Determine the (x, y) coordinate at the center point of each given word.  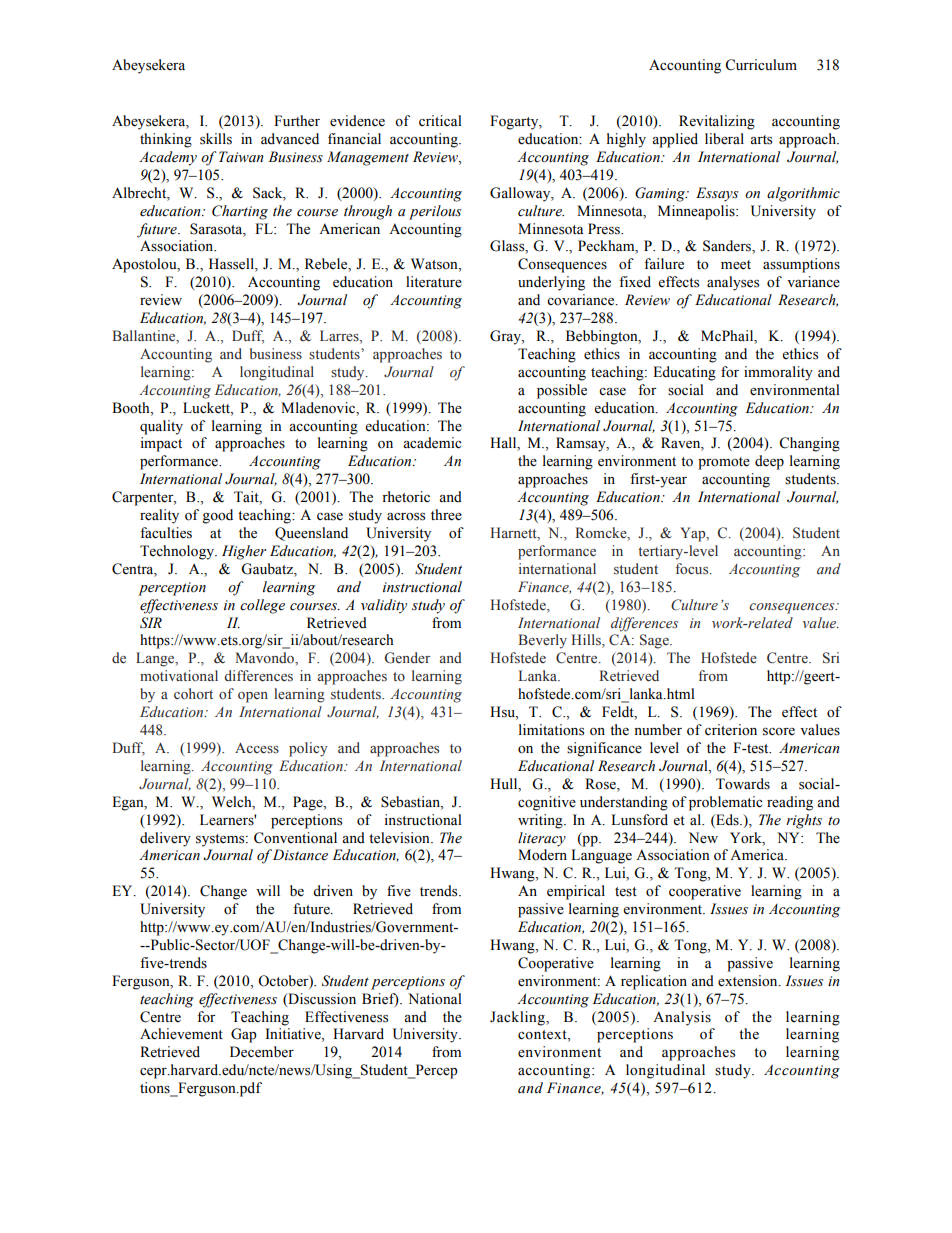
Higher (244, 552)
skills (216, 139)
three (446, 515)
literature (434, 282)
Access (257, 748)
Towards (743, 784)
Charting (240, 212)
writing (541, 821)
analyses (733, 283)
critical (440, 120)
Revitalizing (717, 122)
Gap (244, 1035)
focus (693, 569)
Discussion (321, 999)
